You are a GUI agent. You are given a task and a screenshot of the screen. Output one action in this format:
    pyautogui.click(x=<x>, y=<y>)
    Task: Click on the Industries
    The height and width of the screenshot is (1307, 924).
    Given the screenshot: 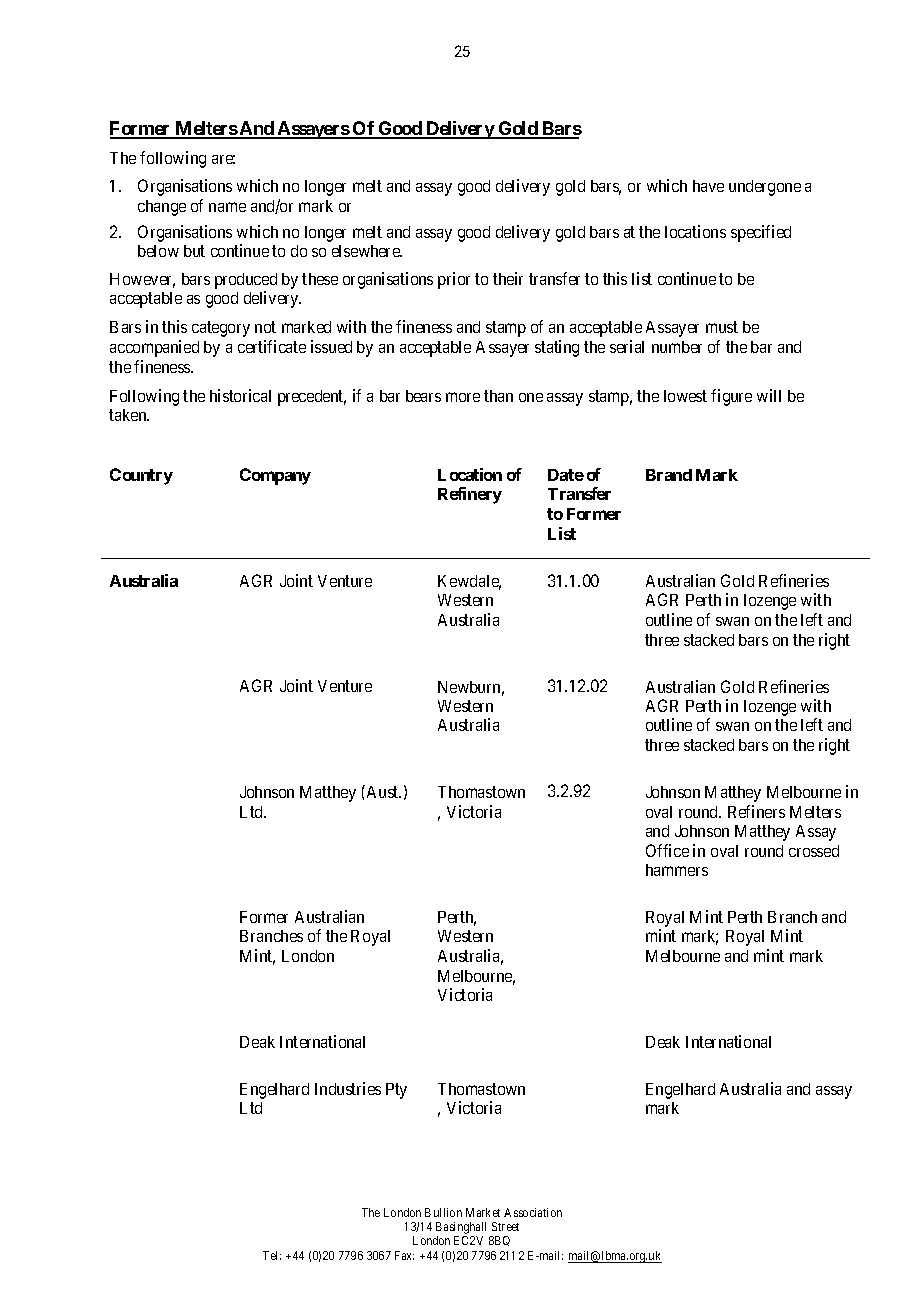 What is the action you would take?
    pyautogui.click(x=348, y=1088)
